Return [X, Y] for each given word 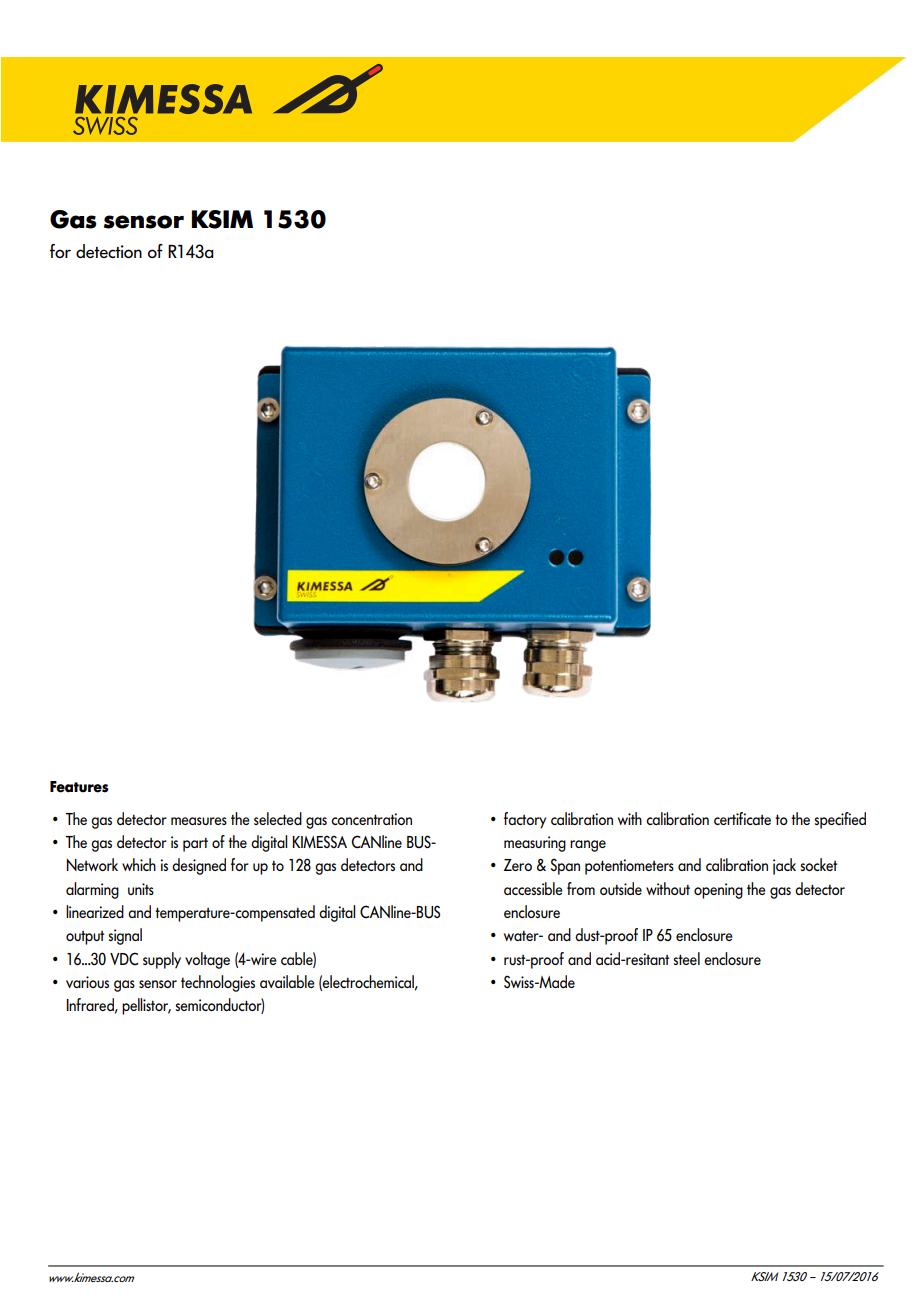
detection [109, 251]
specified [840, 820]
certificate [742, 818]
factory [525, 820]
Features [79, 787]
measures [199, 821]
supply [162, 960]
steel [686, 958]
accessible [533, 888]
